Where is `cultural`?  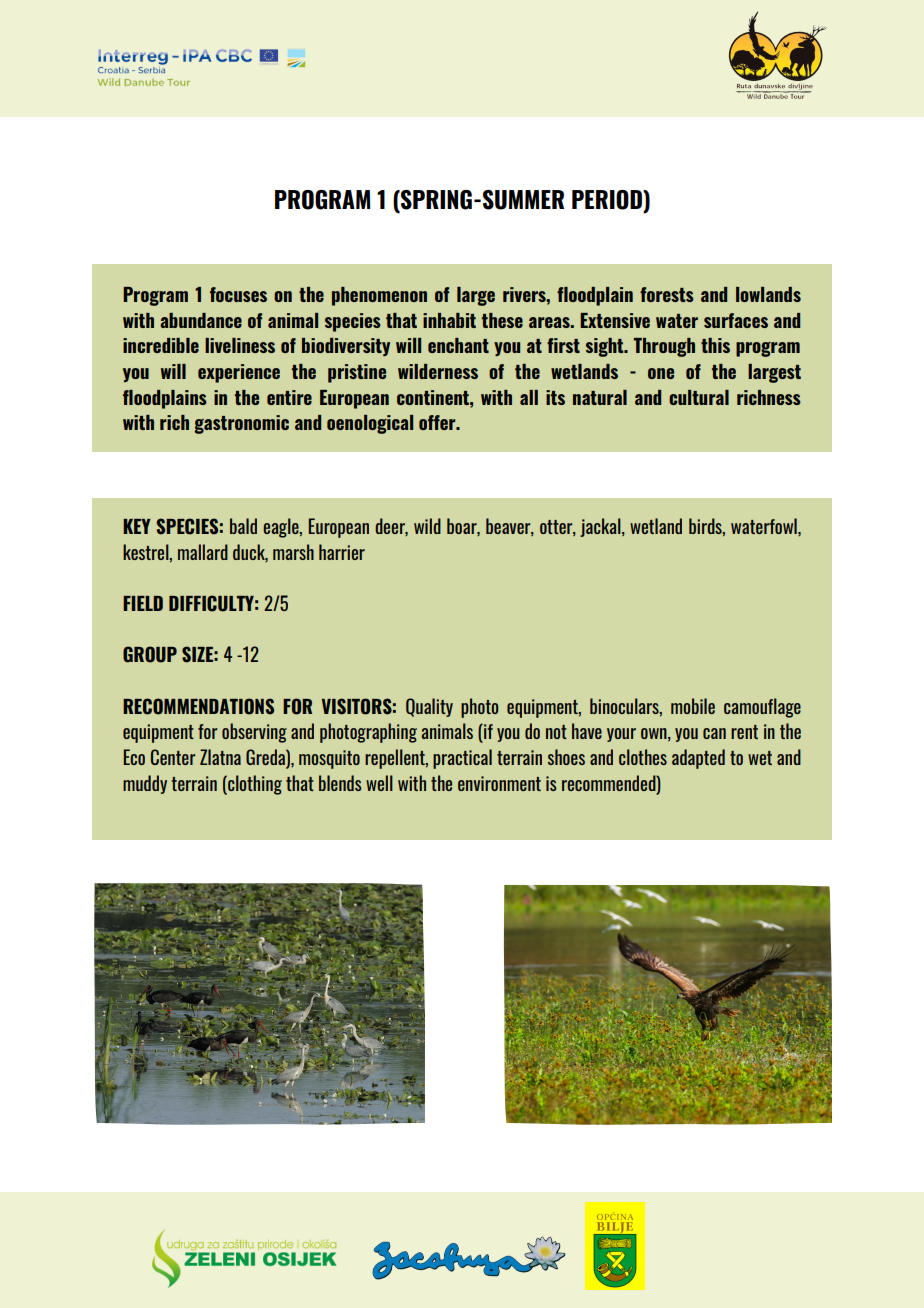
cultural is located at coordinates (699, 397).
